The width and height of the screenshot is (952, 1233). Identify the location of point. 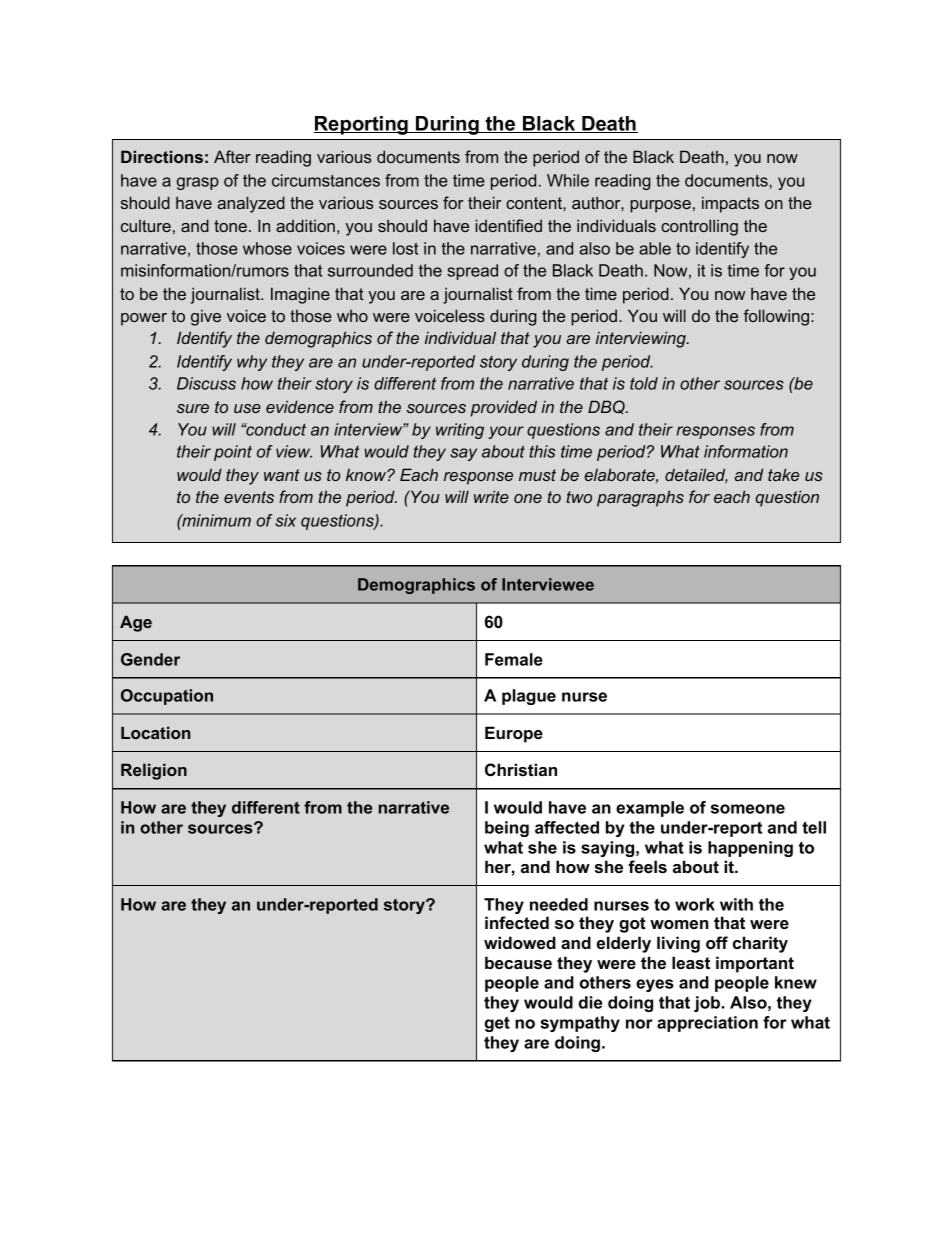
(233, 453).
